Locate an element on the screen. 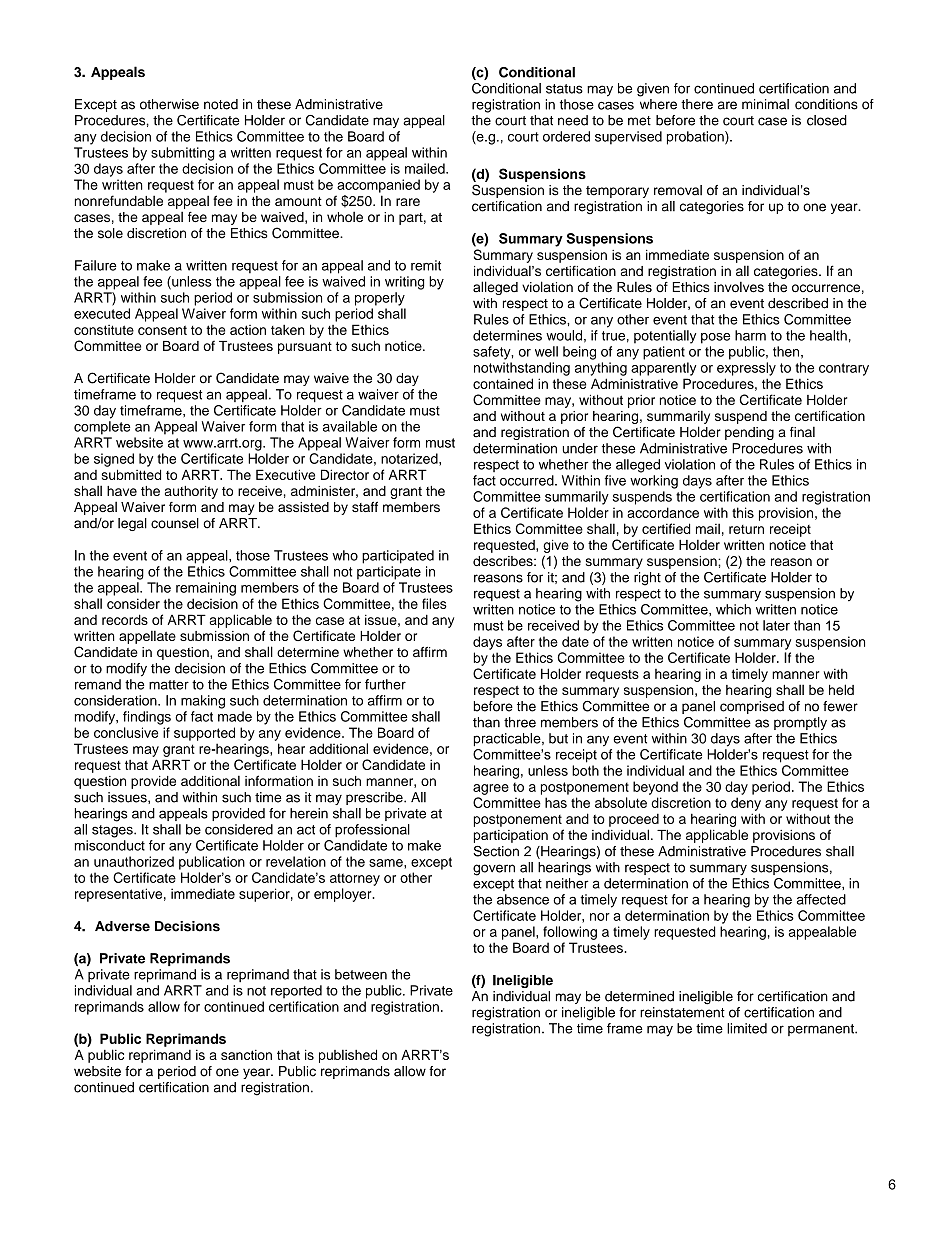 This screenshot has width=952, height=1233. ordered is located at coordinates (566, 136).
